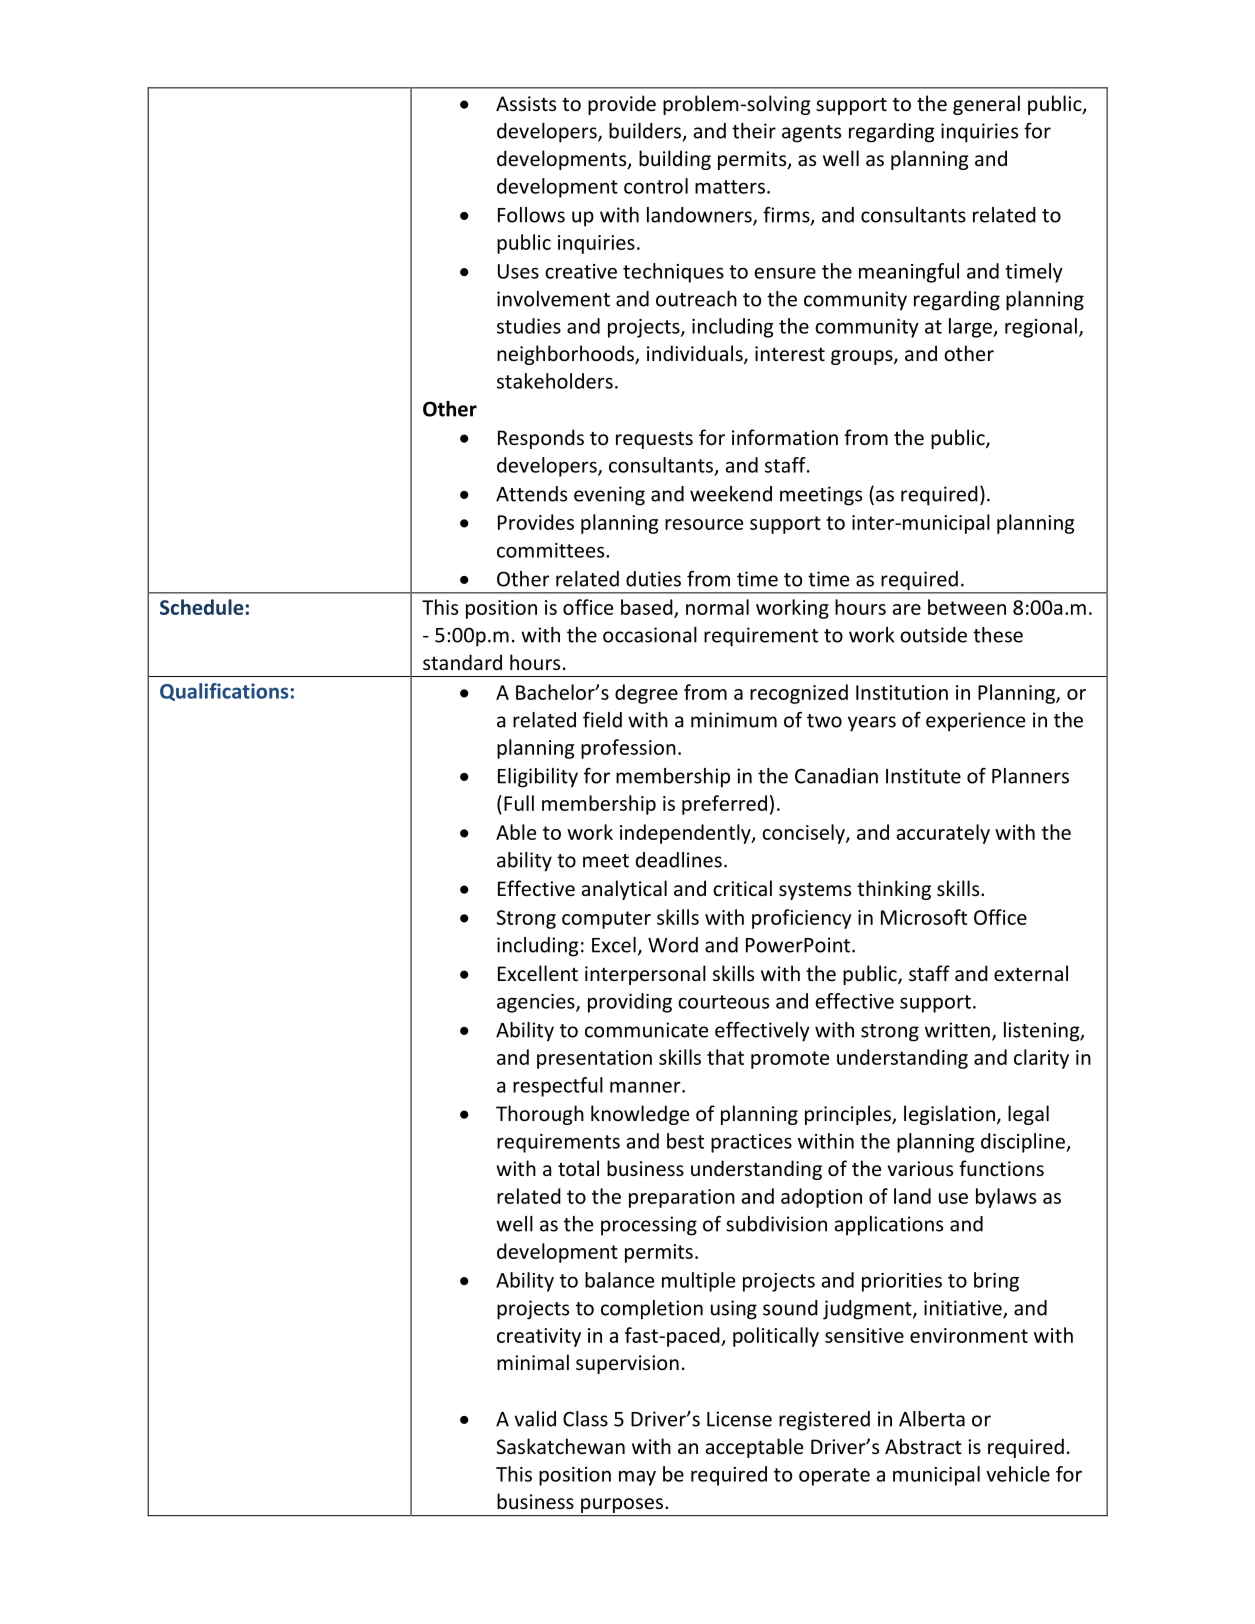 The image size is (1255, 1624). What do you see at coordinates (201, 607) in the page?
I see `Schedule` at bounding box center [201, 607].
